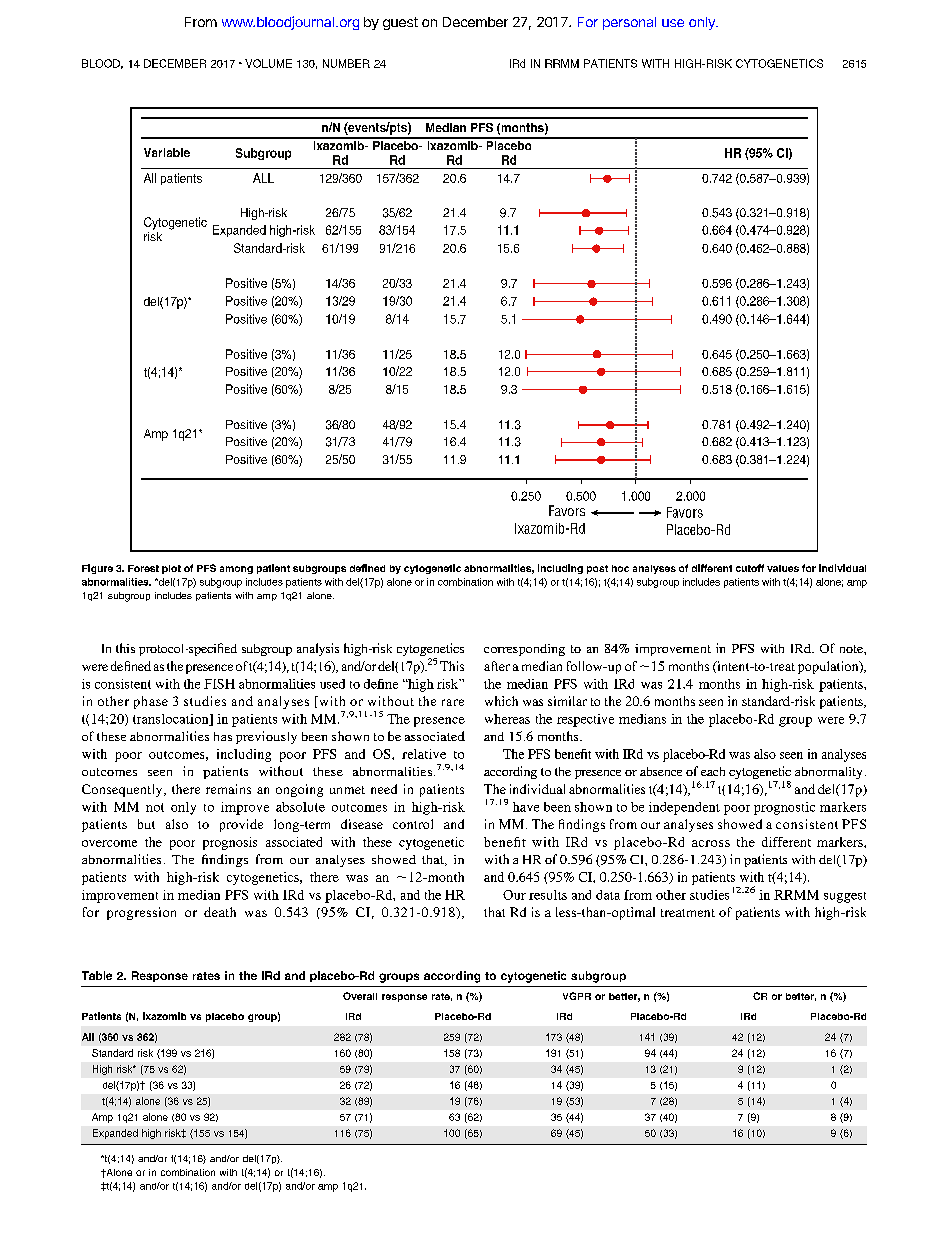 The height and width of the page is (1256, 952). Describe the element at coordinates (167, 152) in the page. I see `Variable` at that location.
